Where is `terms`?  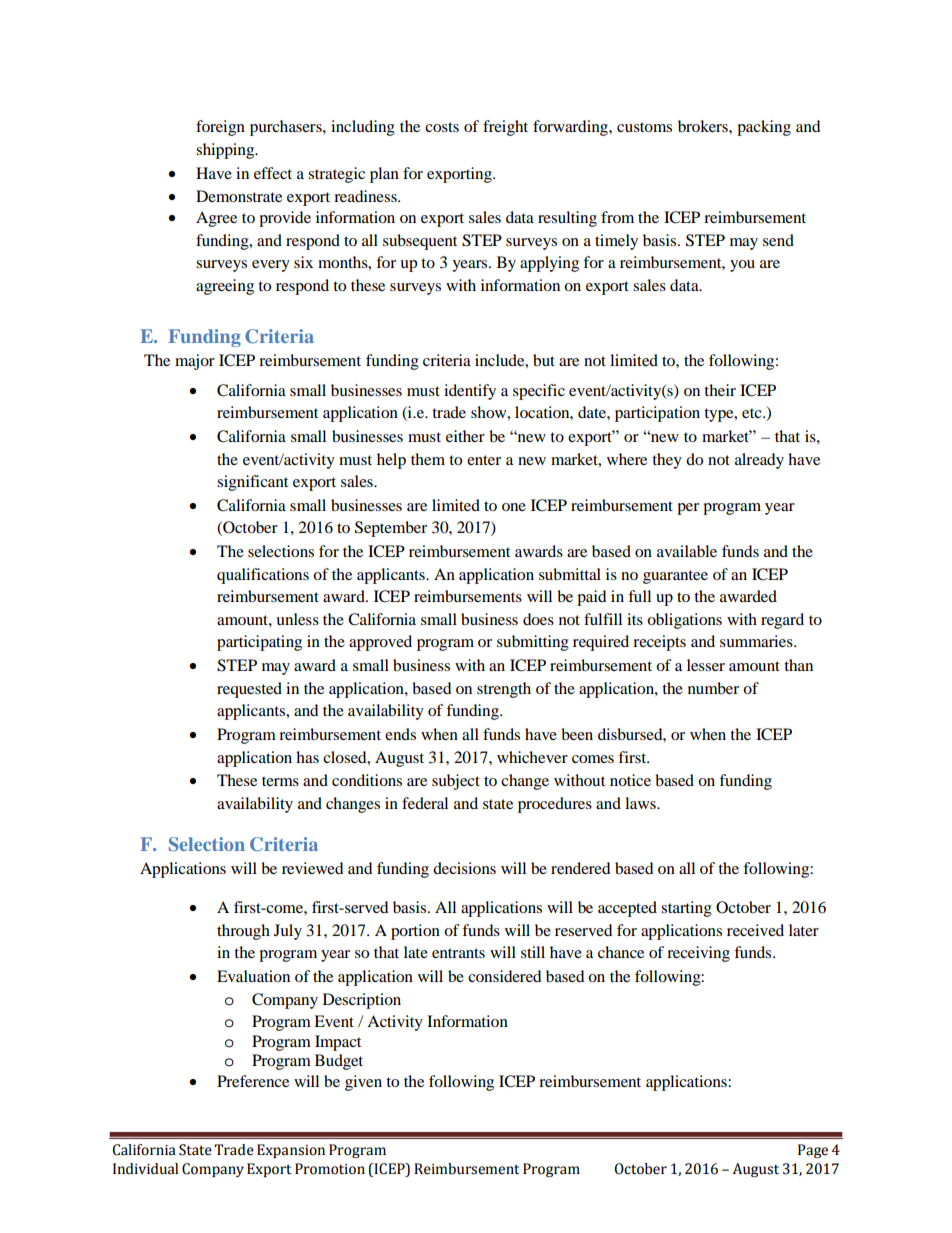
terms is located at coordinates (280, 781).
